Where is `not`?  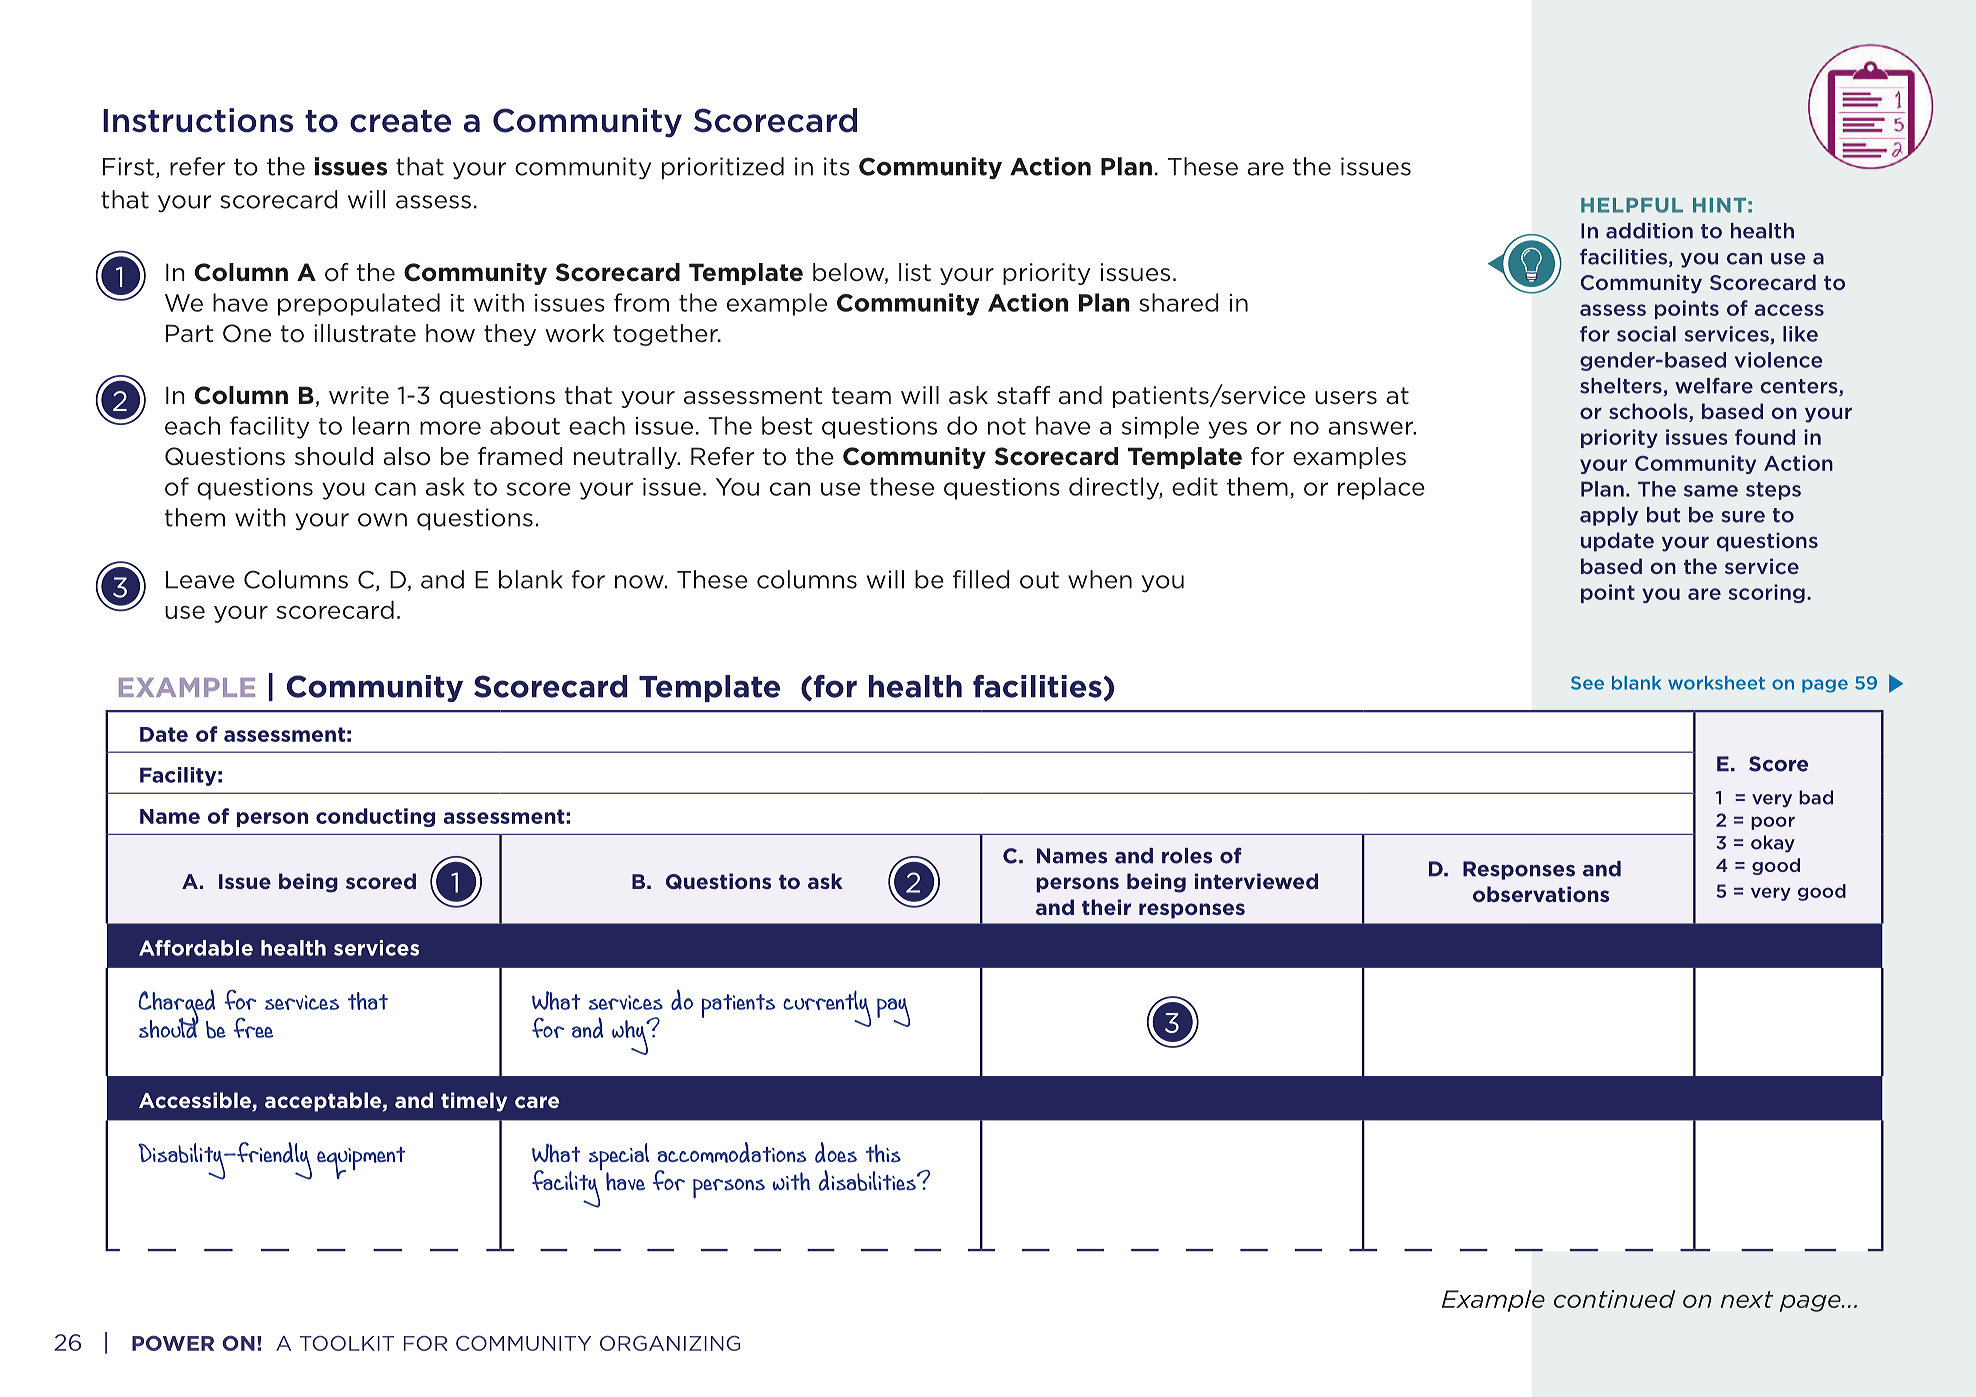
not is located at coordinates (1007, 426).
